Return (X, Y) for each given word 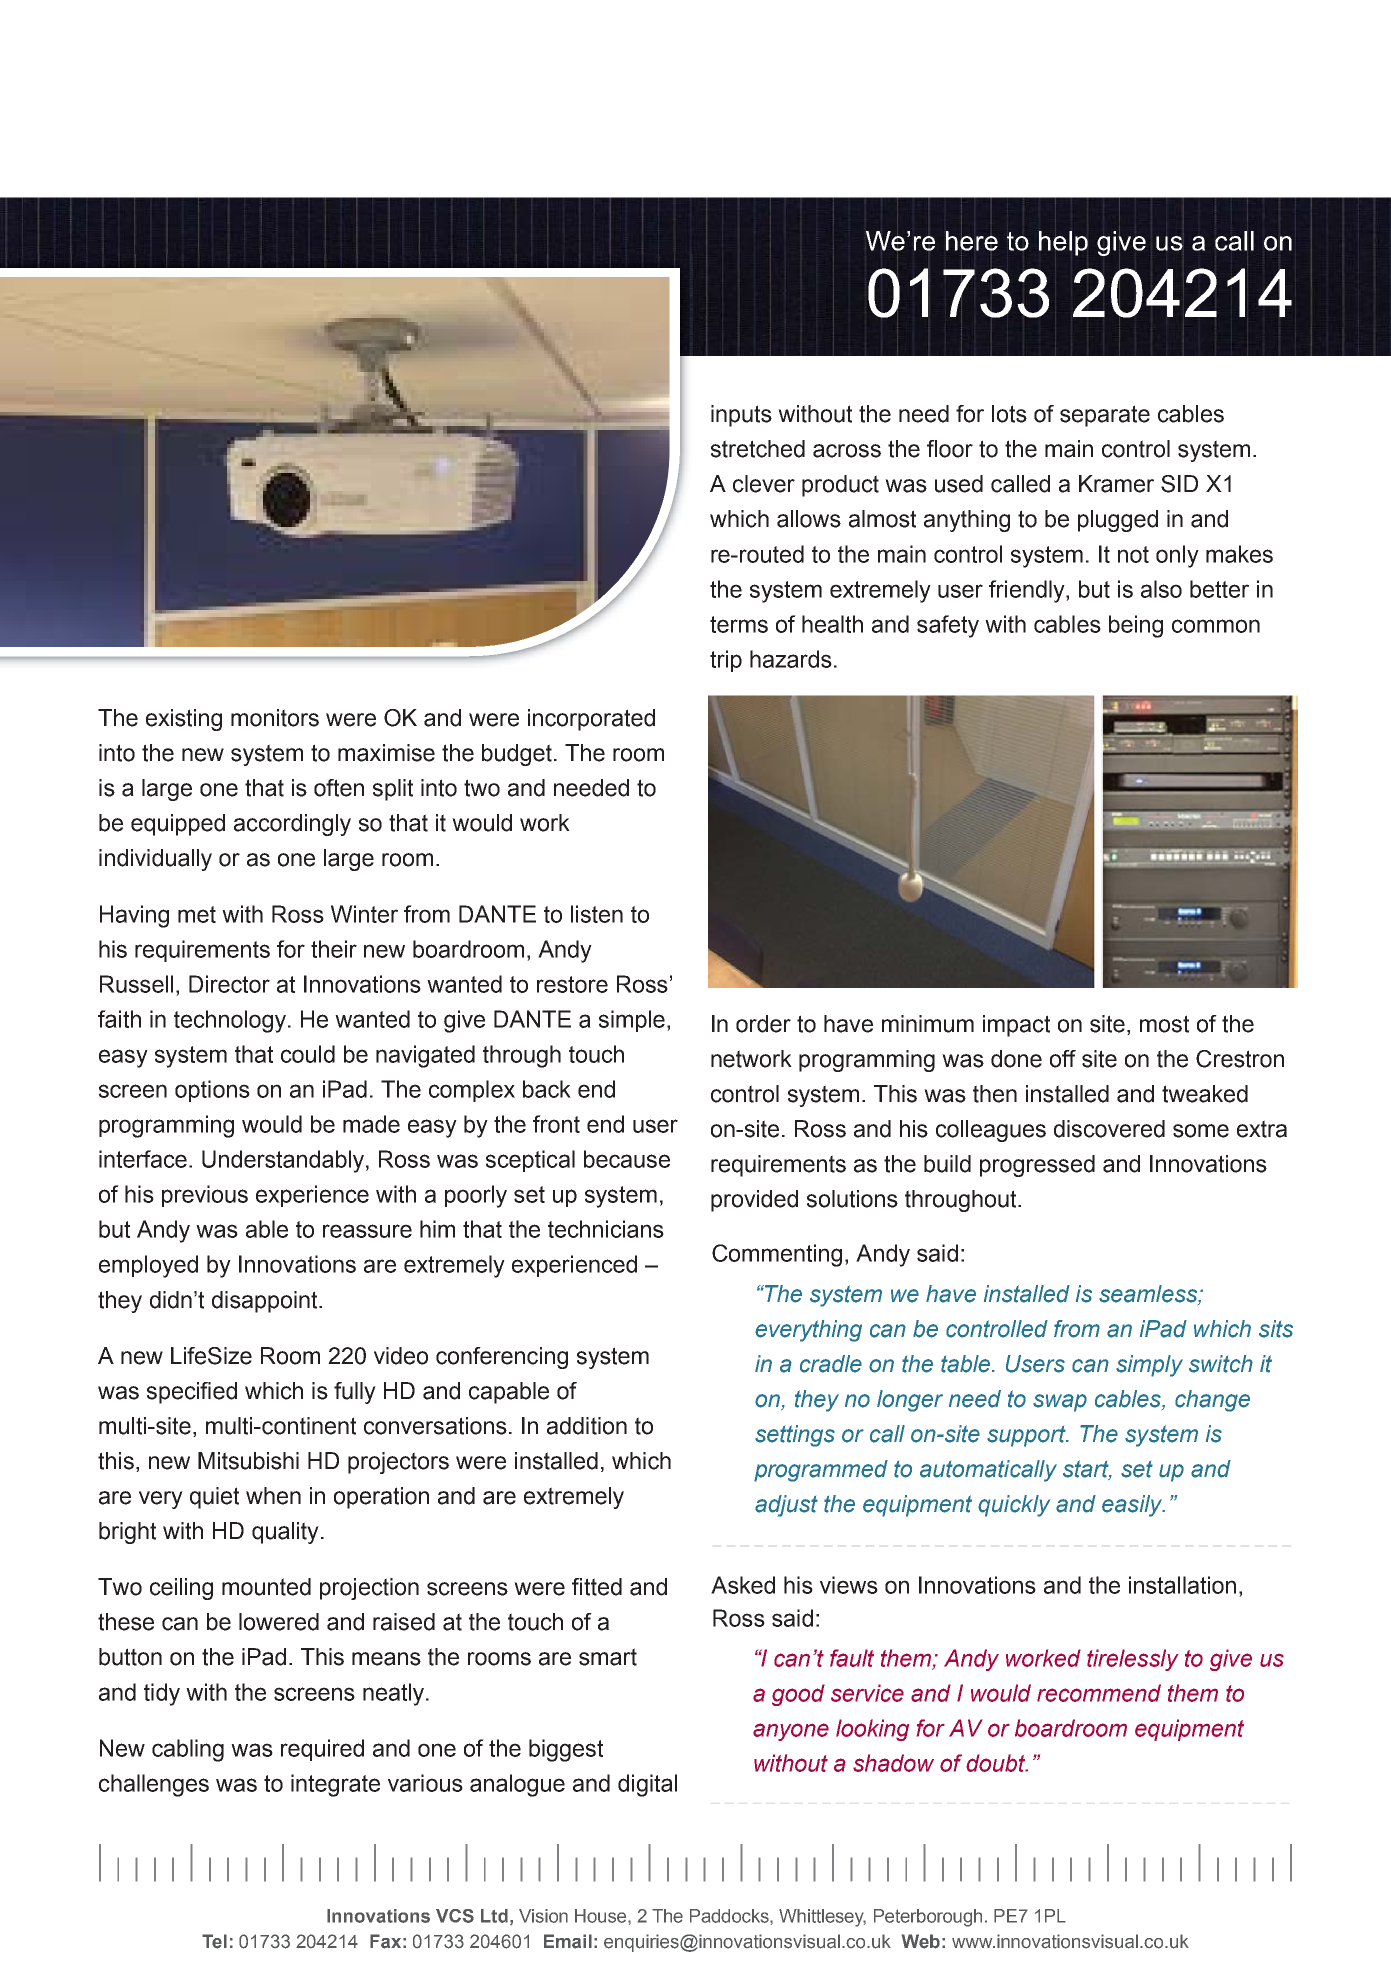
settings (795, 1436)
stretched (758, 449)
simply (1149, 1366)
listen (597, 914)
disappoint (266, 1302)
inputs (741, 416)
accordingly (292, 825)
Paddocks (730, 1916)
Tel (214, 1941)
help (1063, 243)
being (1136, 626)
